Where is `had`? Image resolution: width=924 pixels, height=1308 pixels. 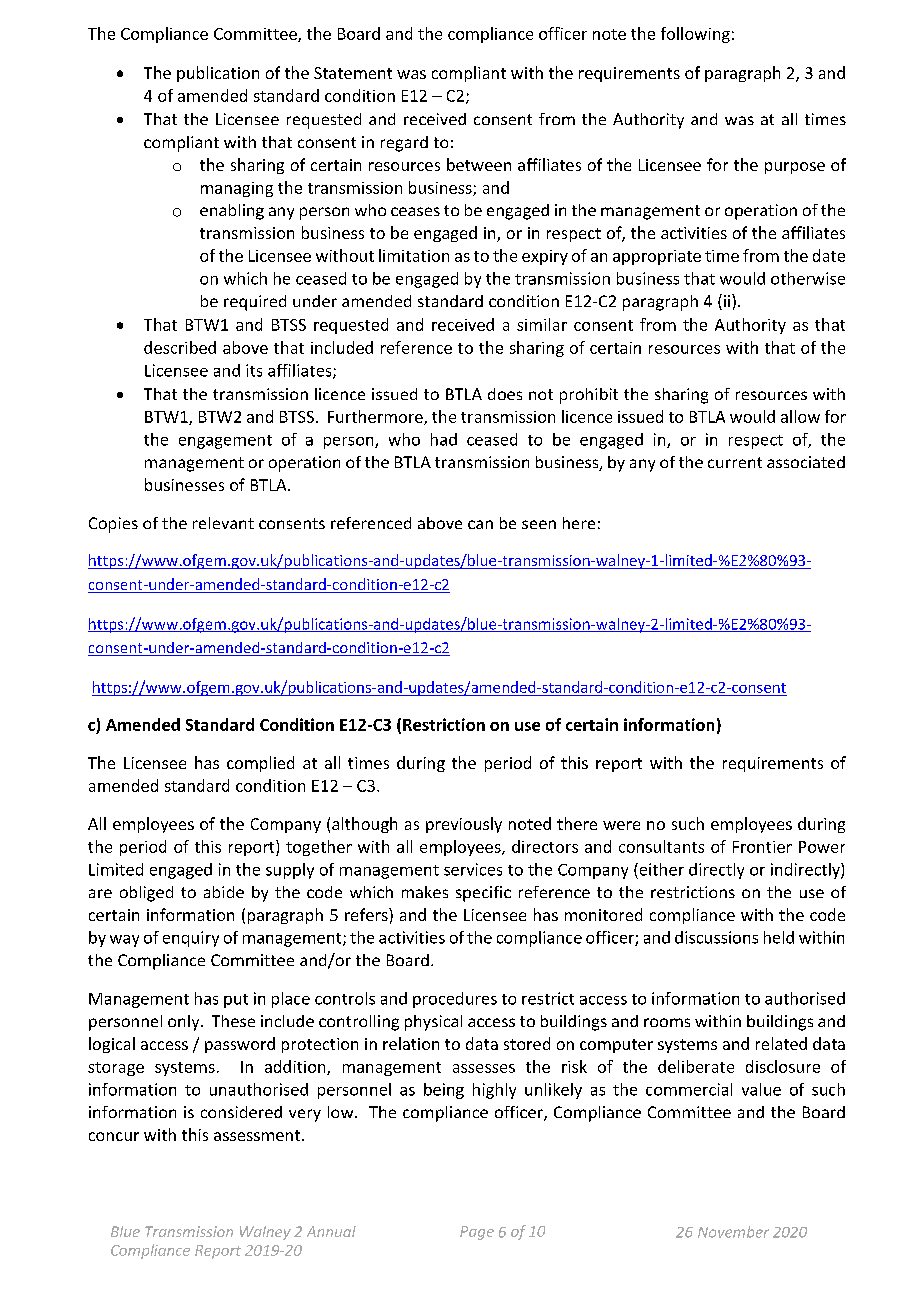
had is located at coordinates (444, 439).
